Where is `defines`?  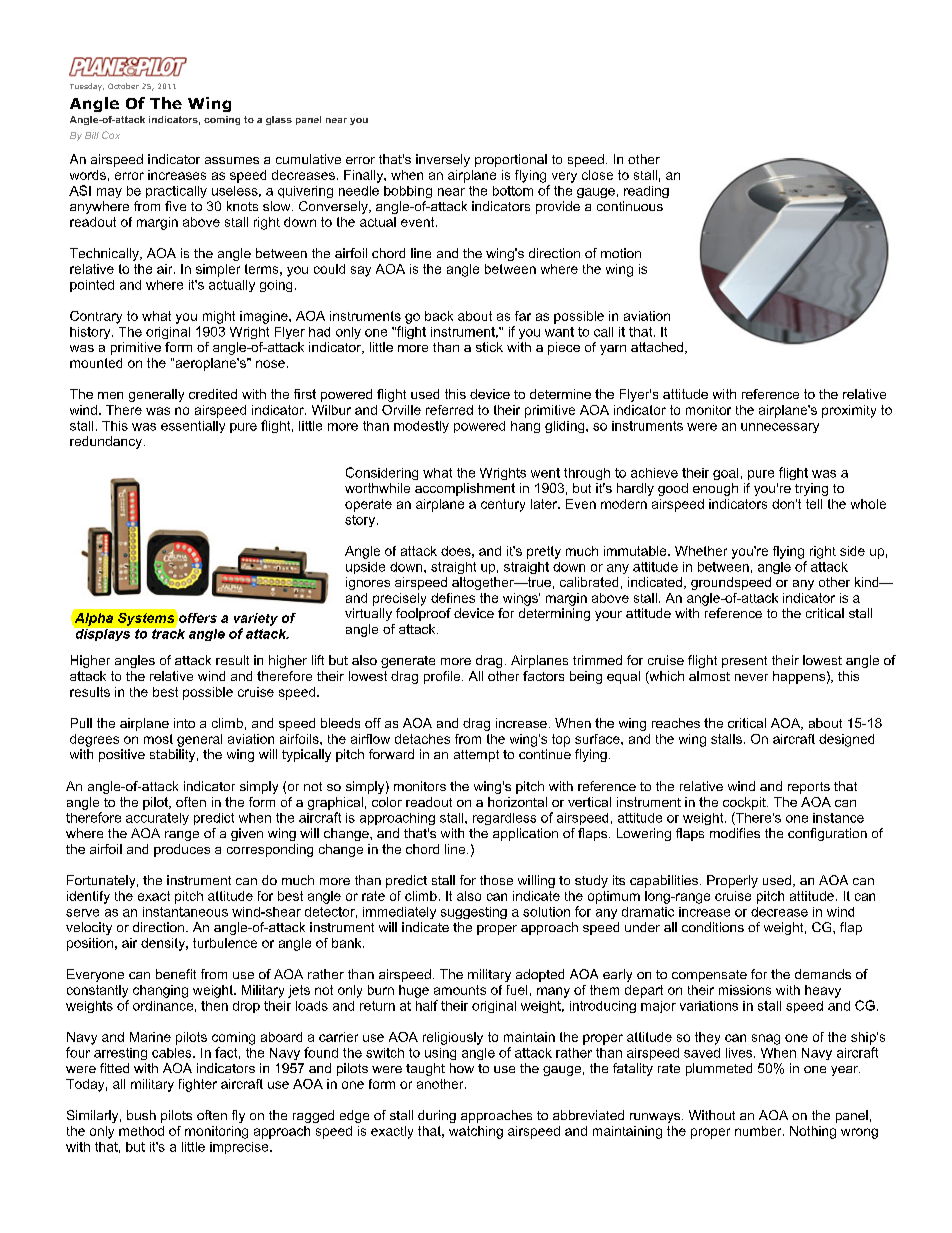 defines is located at coordinates (453, 598).
